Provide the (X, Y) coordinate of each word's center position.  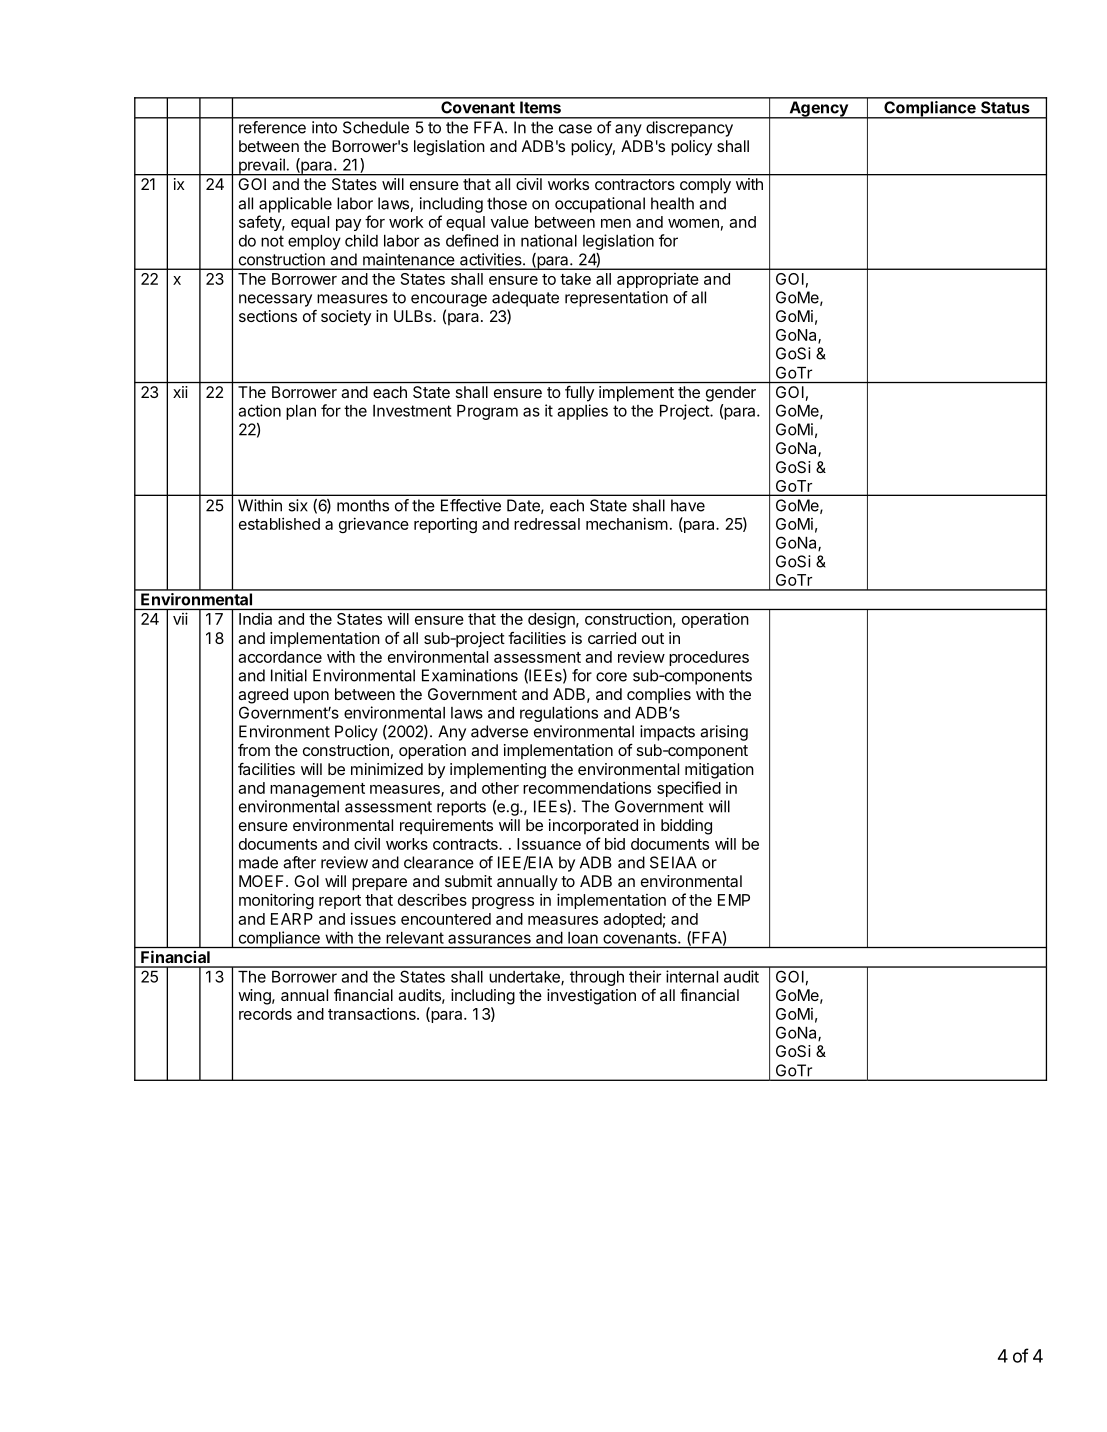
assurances (489, 939)
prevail (261, 167)
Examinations (470, 675)
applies (582, 412)
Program (487, 412)
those (507, 203)
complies (659, 696)
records (265, 1014)
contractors (635, 184)
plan (301, 412)
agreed (263, 696)
